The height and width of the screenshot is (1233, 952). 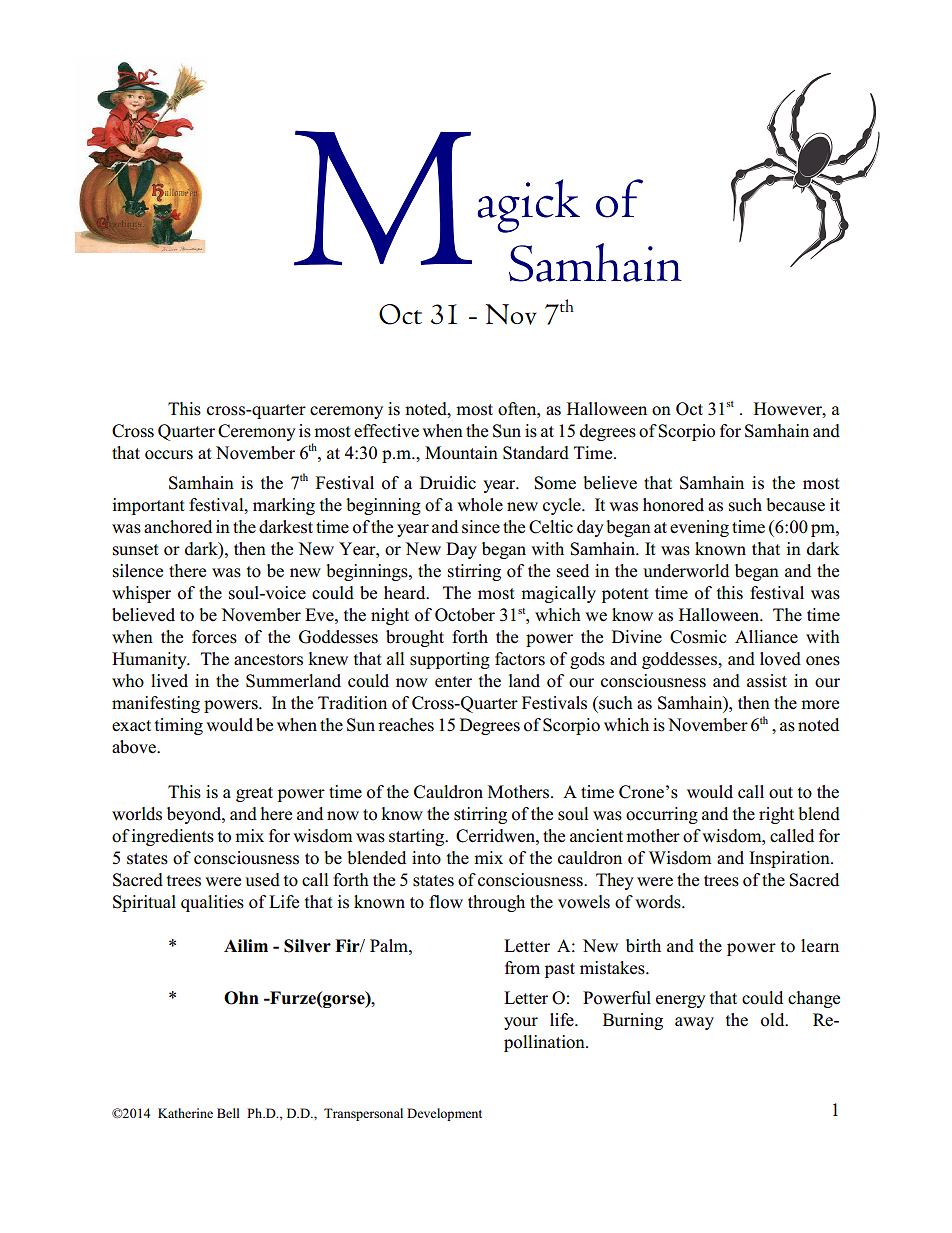 I want to click on great, so click(x=254, y=794).
